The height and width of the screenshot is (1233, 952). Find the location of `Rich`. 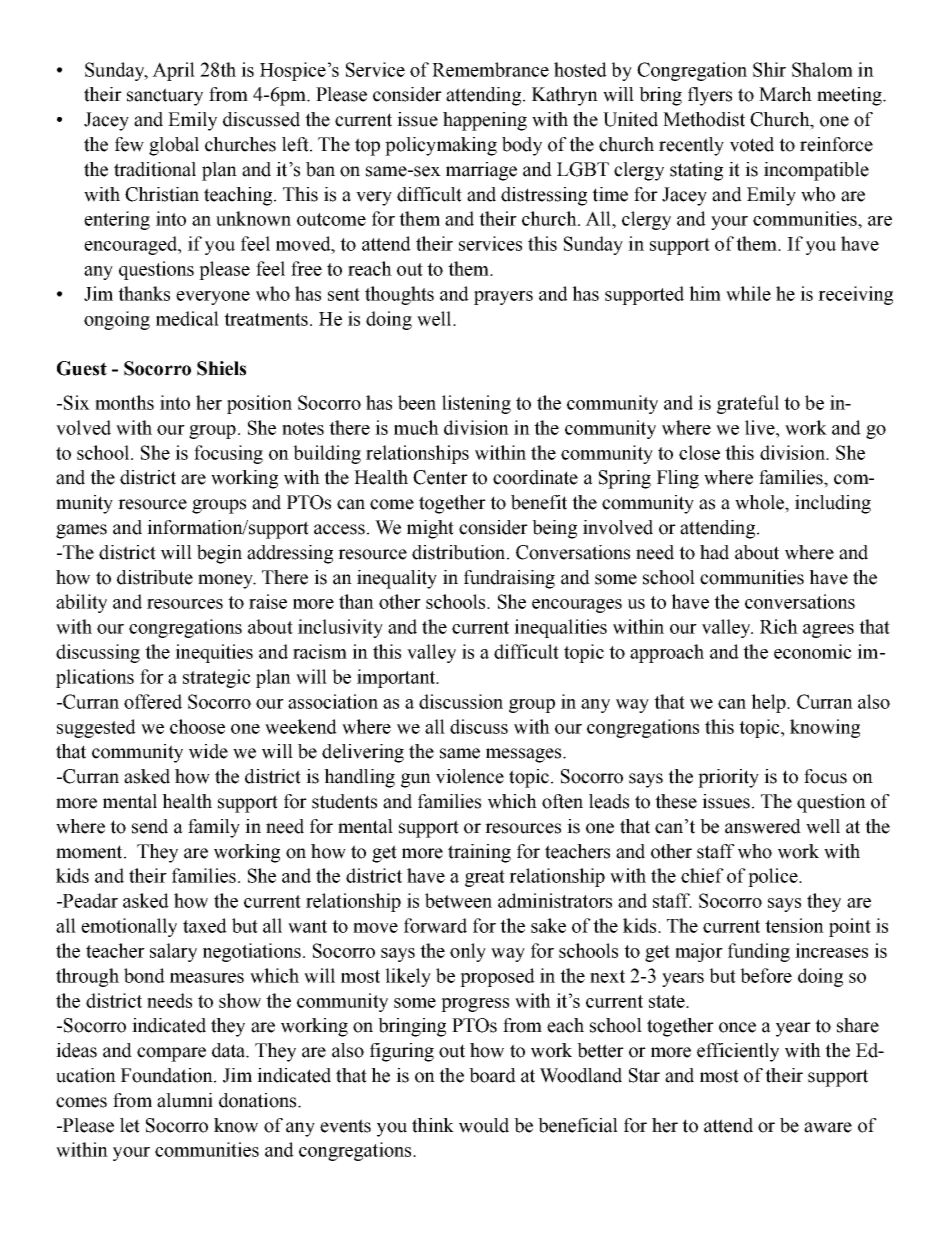

Rich is located at coordinates (779, 626).
